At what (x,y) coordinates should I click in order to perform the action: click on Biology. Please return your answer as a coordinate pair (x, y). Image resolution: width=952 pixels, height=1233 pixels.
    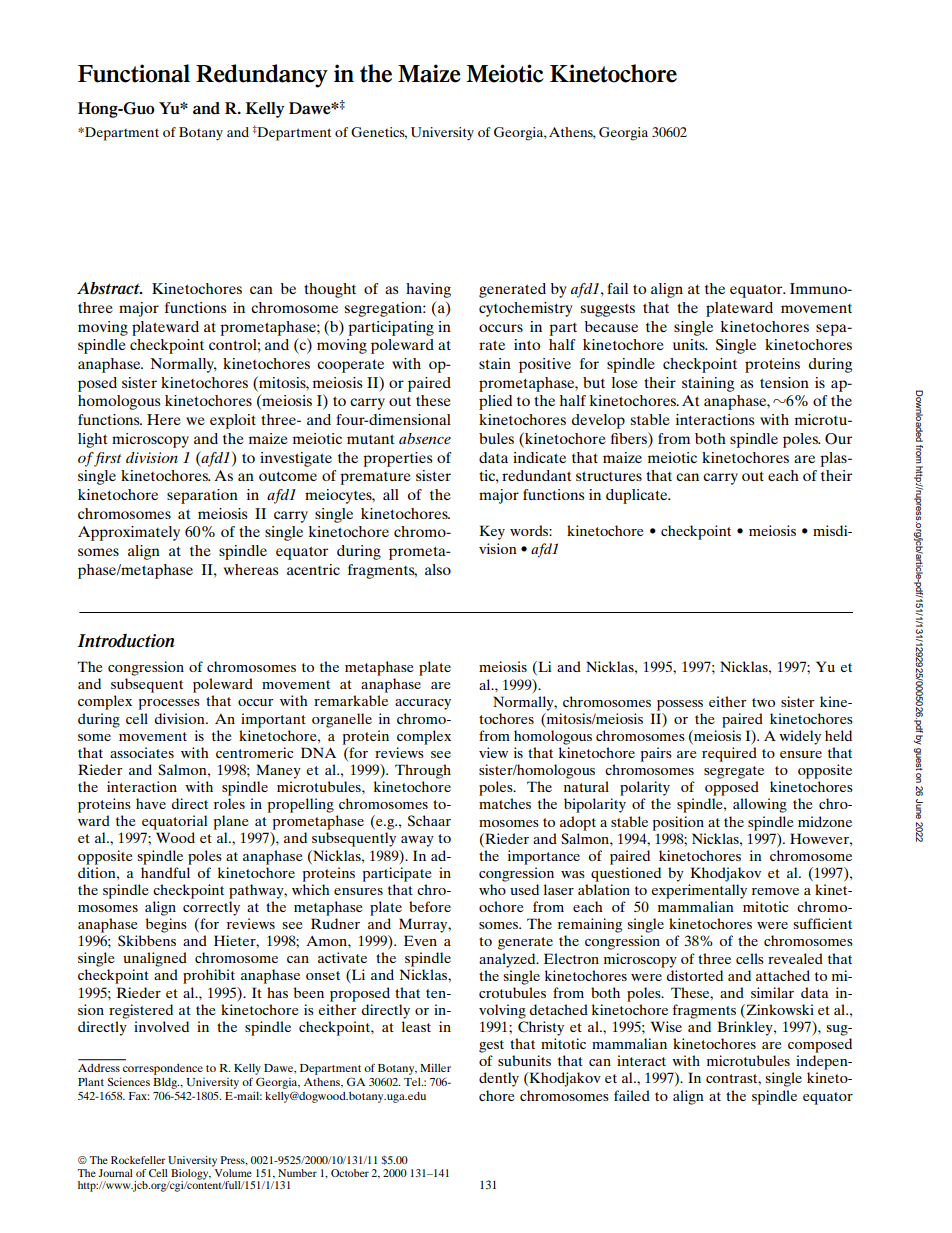
    Looking at the image, I should click on (190, 1175).
